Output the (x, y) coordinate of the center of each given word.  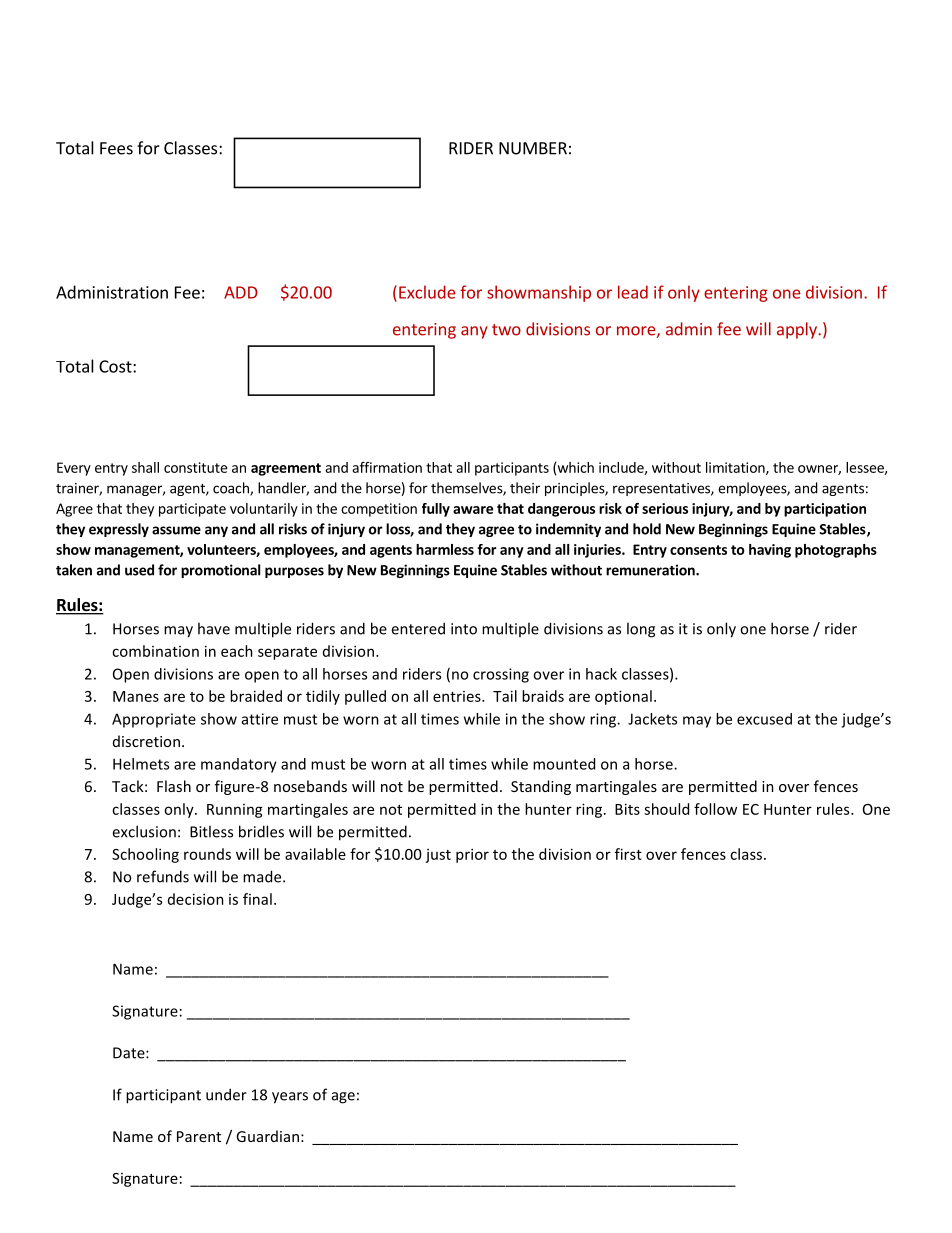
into (464, 629)
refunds (163, 876)
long (641, 630)
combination (155, 651)
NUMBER (533, 148)
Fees (116, 148)
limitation (736, 468)
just (438, 856)
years (290, 1098)
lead (633, 292)
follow (715, 809)
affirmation (387, 467)
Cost (116, 366)
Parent (199, 1136)
